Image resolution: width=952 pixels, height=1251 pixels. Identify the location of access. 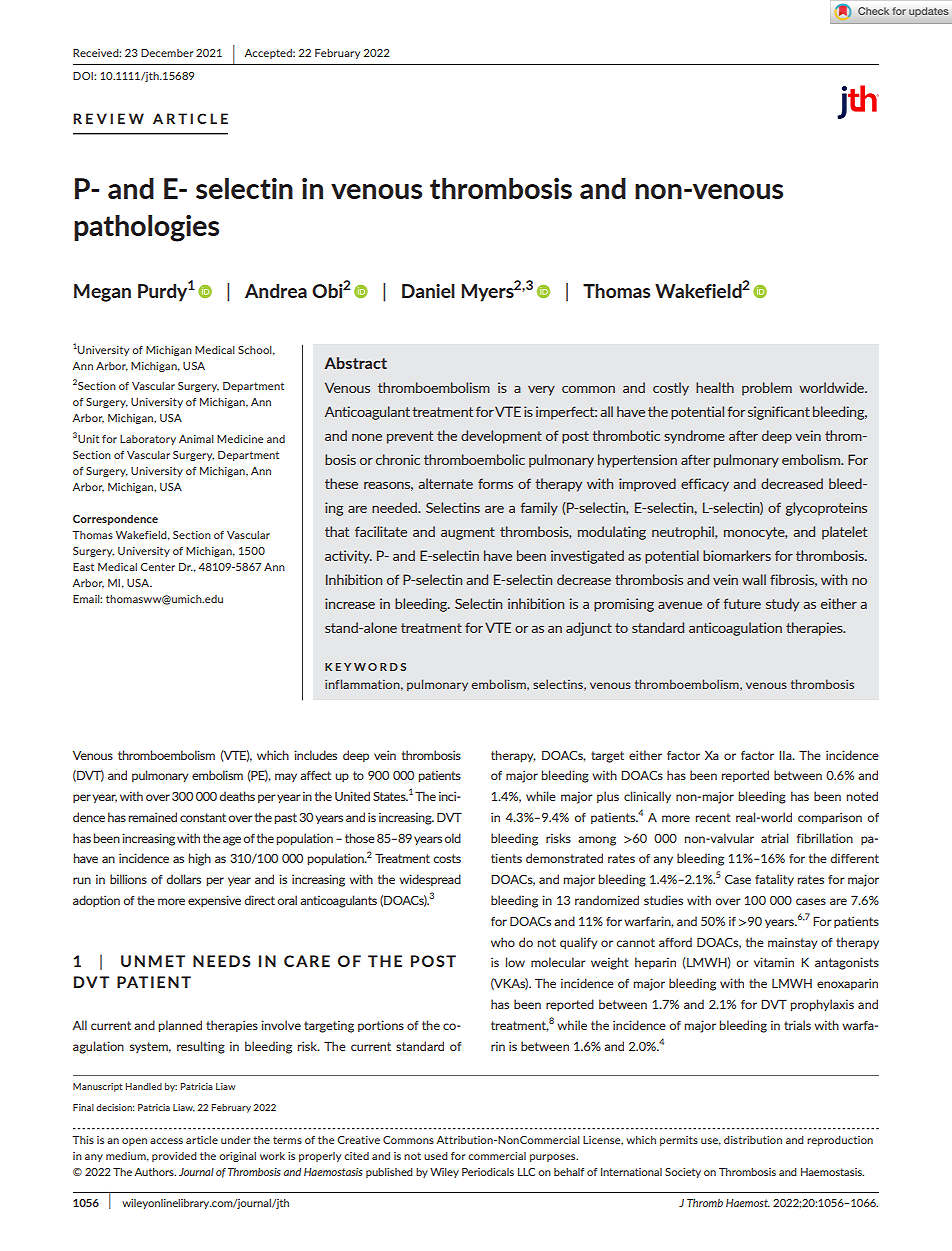
(166, 1141).
